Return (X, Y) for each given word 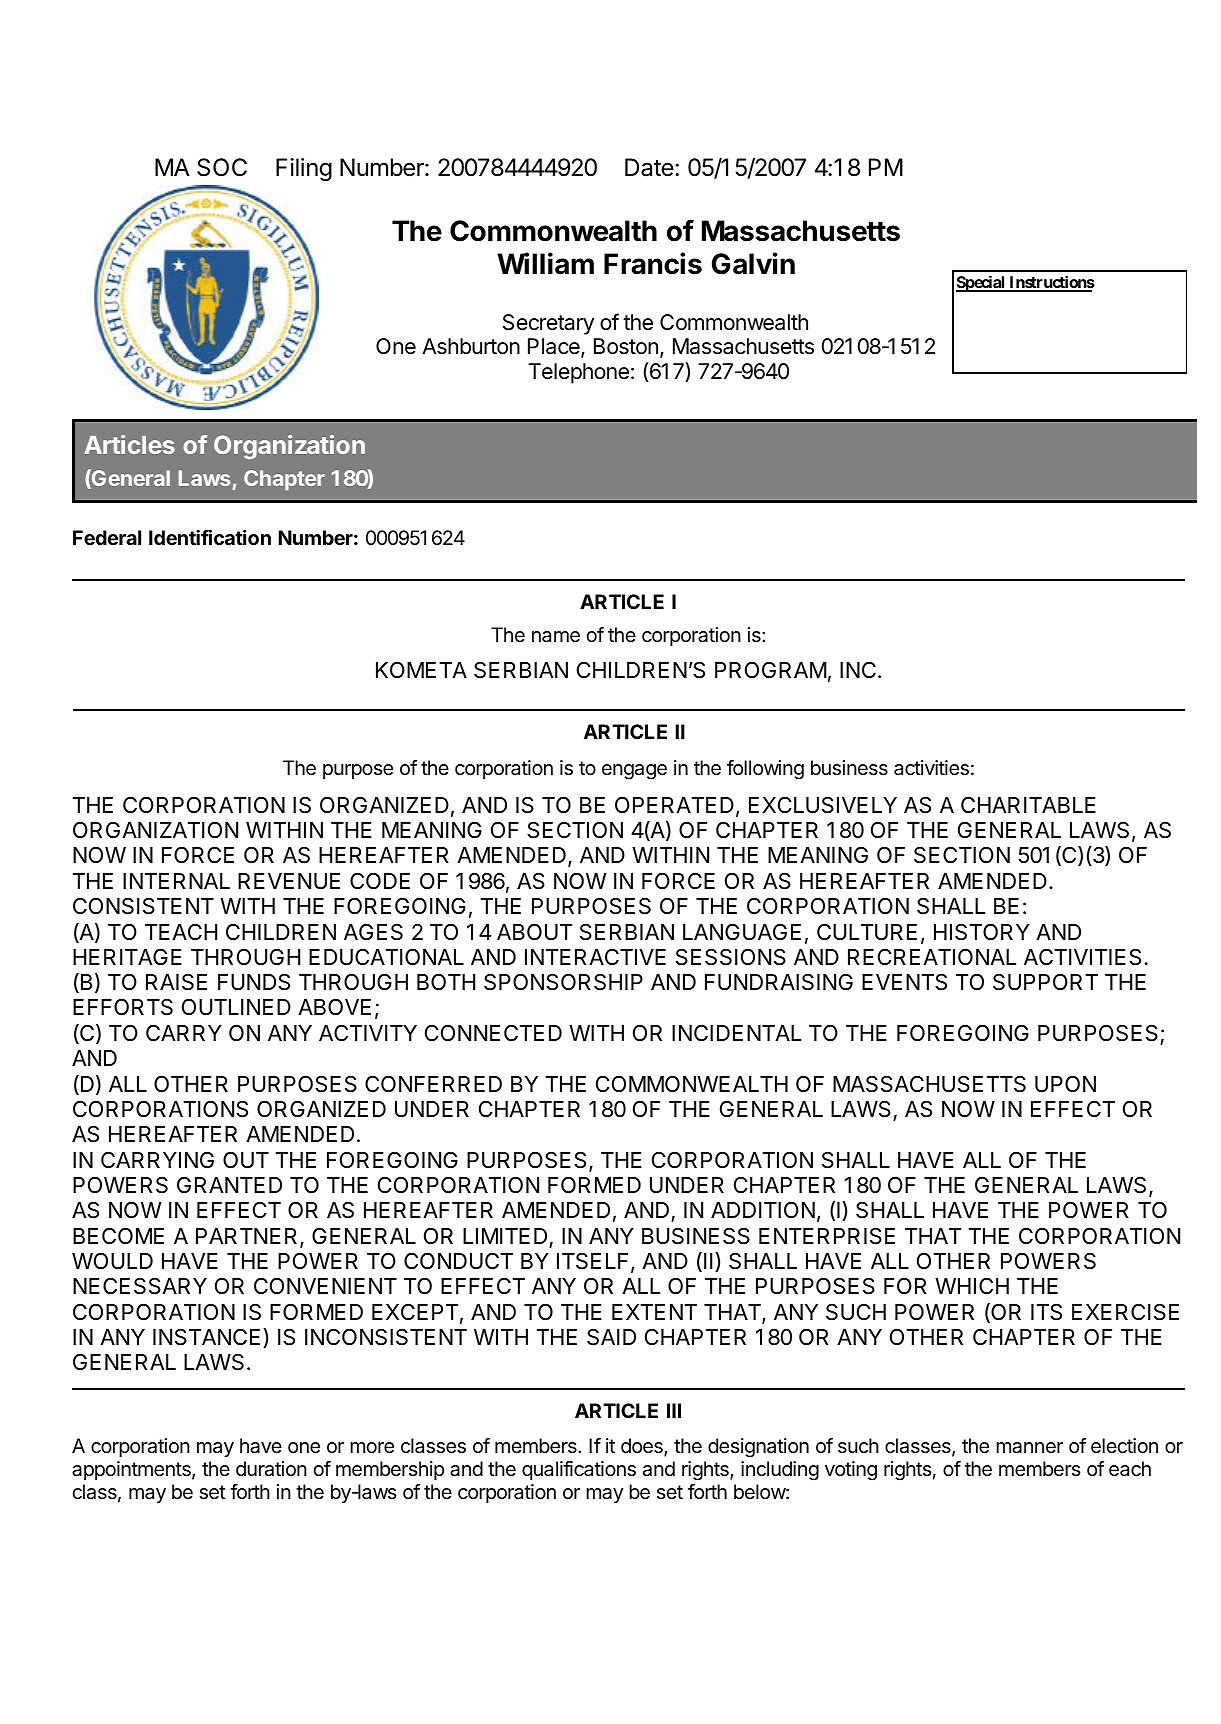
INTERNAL (176, 881)
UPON (1065, 1084)
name (556, 637)
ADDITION (763, 1209)
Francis (653, 263)
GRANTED (229, 1185)
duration (271, 1469)
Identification (210, 537)
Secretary (548, 324)
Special (981, 283)
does (643, 1447)
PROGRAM (771, 670)
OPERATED (674, 804)
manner (1029, 1448)
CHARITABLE (1028, 804)
